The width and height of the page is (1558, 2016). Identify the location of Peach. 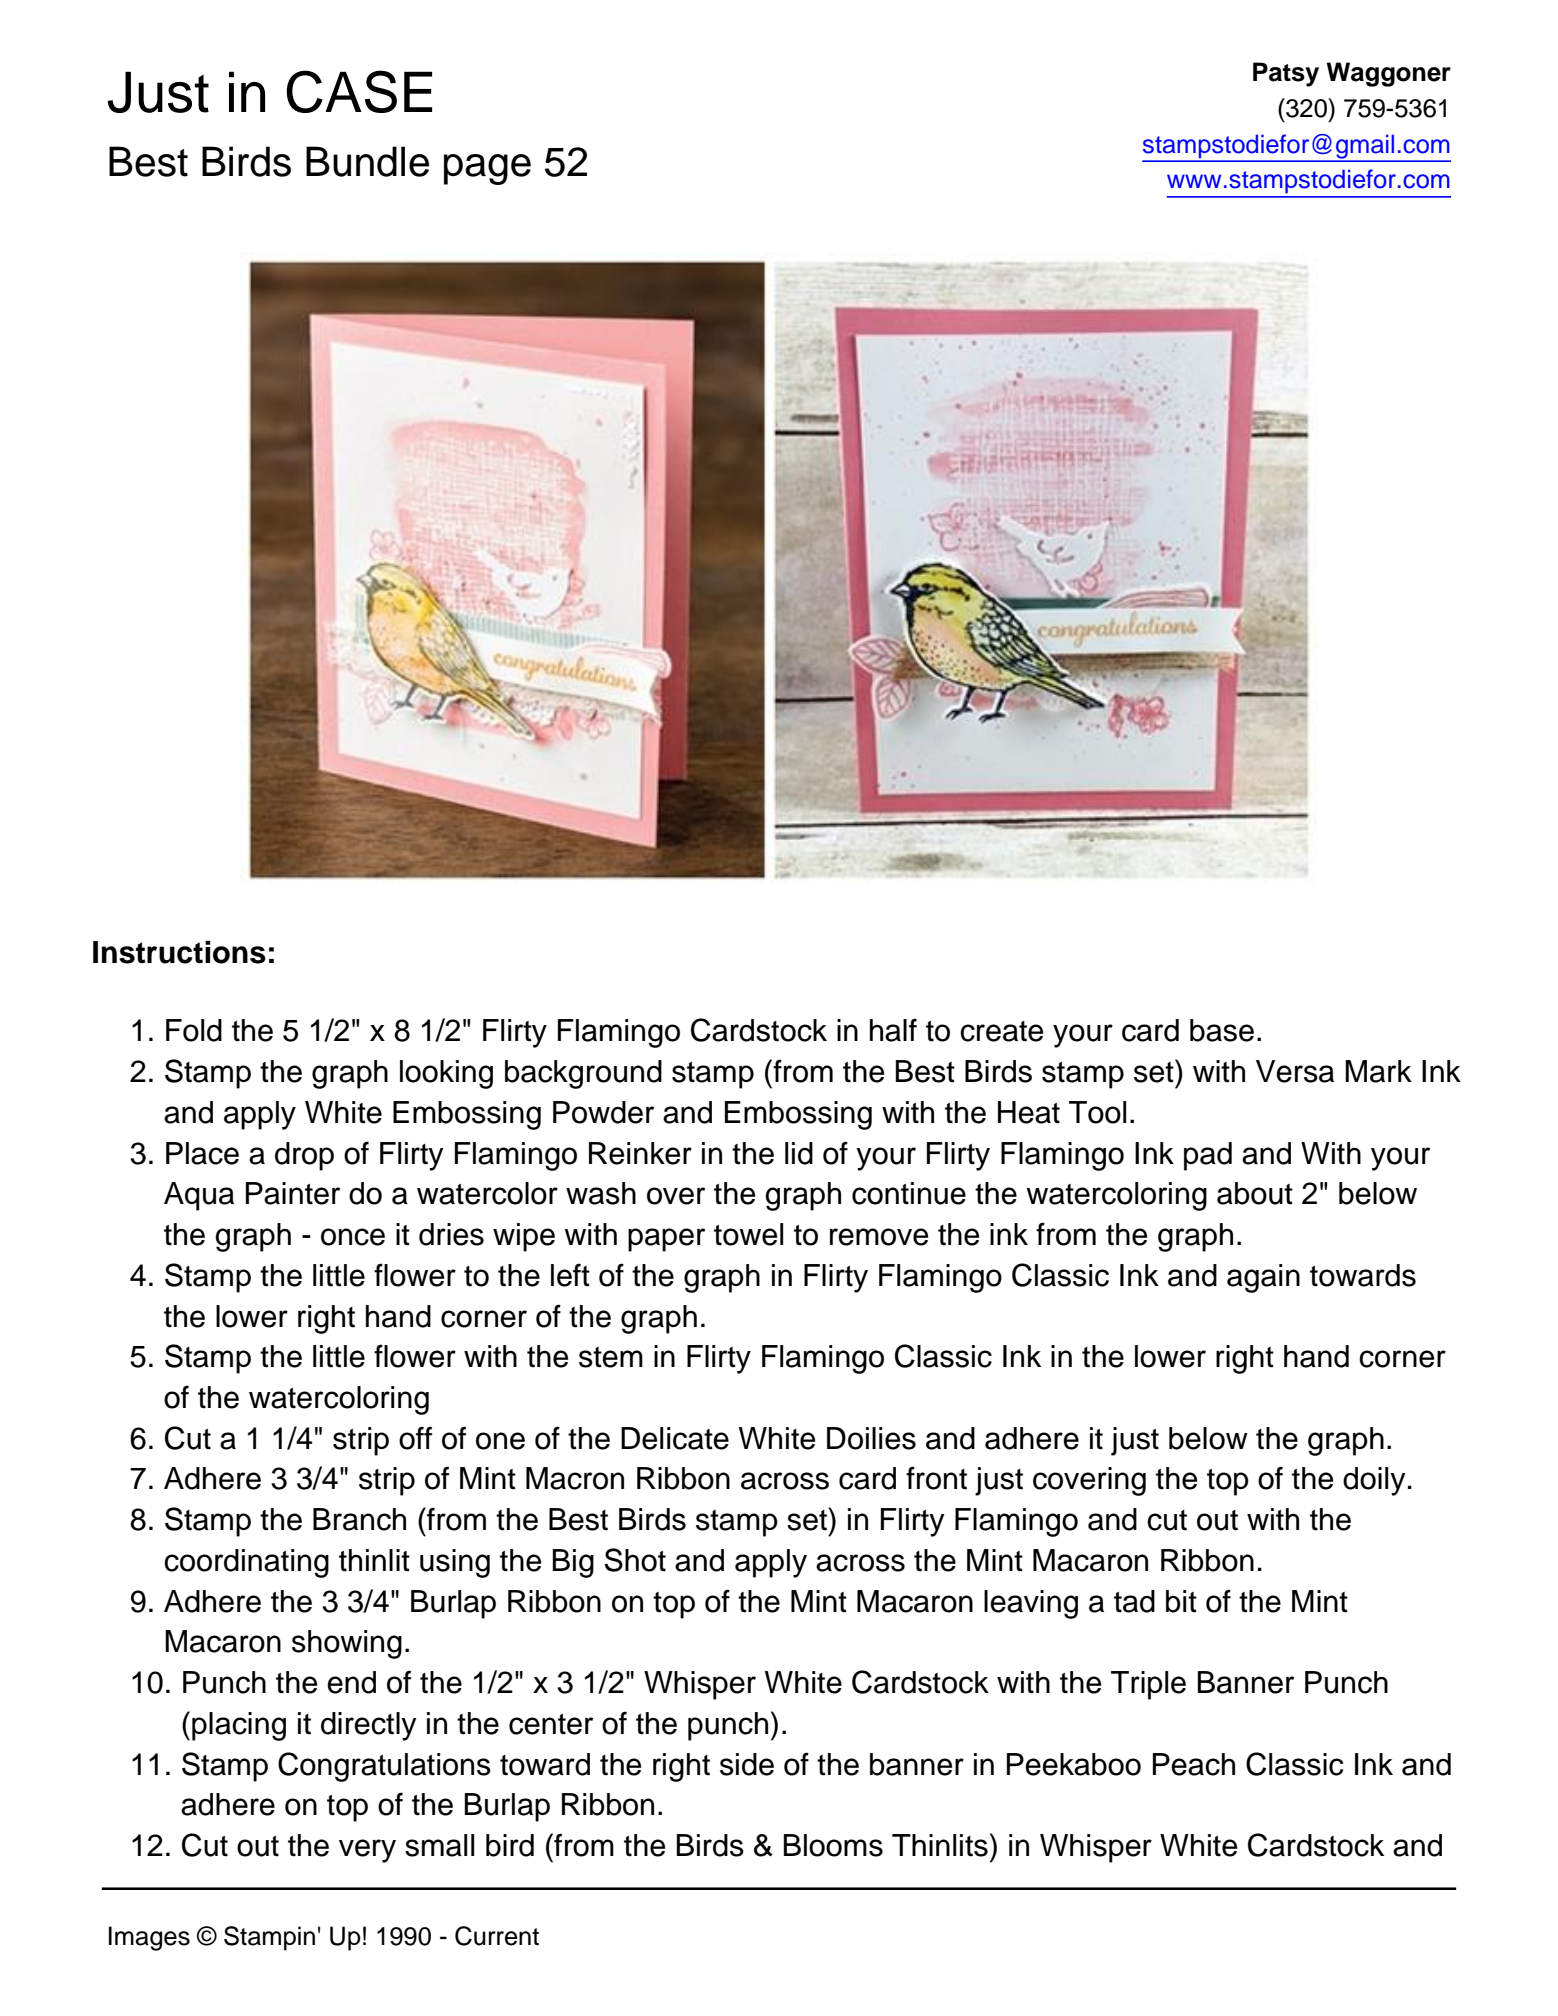
(1194, 1764).
